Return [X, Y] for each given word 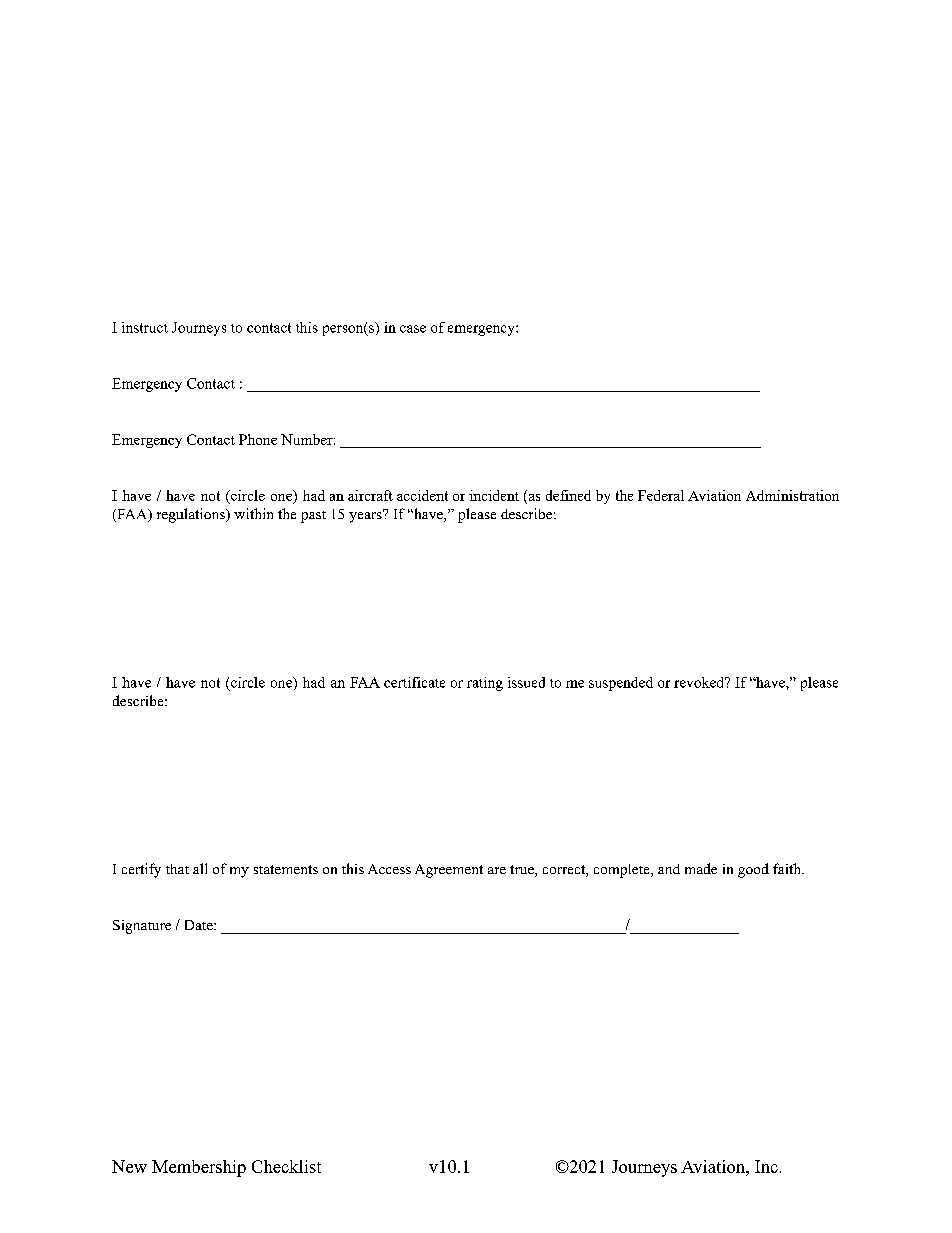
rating [485, 684]
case [413, 329]
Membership [199, 1168]
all [200, 868]
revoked [700, 682]
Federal [661, 495]
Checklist [286, 1166]
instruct [145, 327]
